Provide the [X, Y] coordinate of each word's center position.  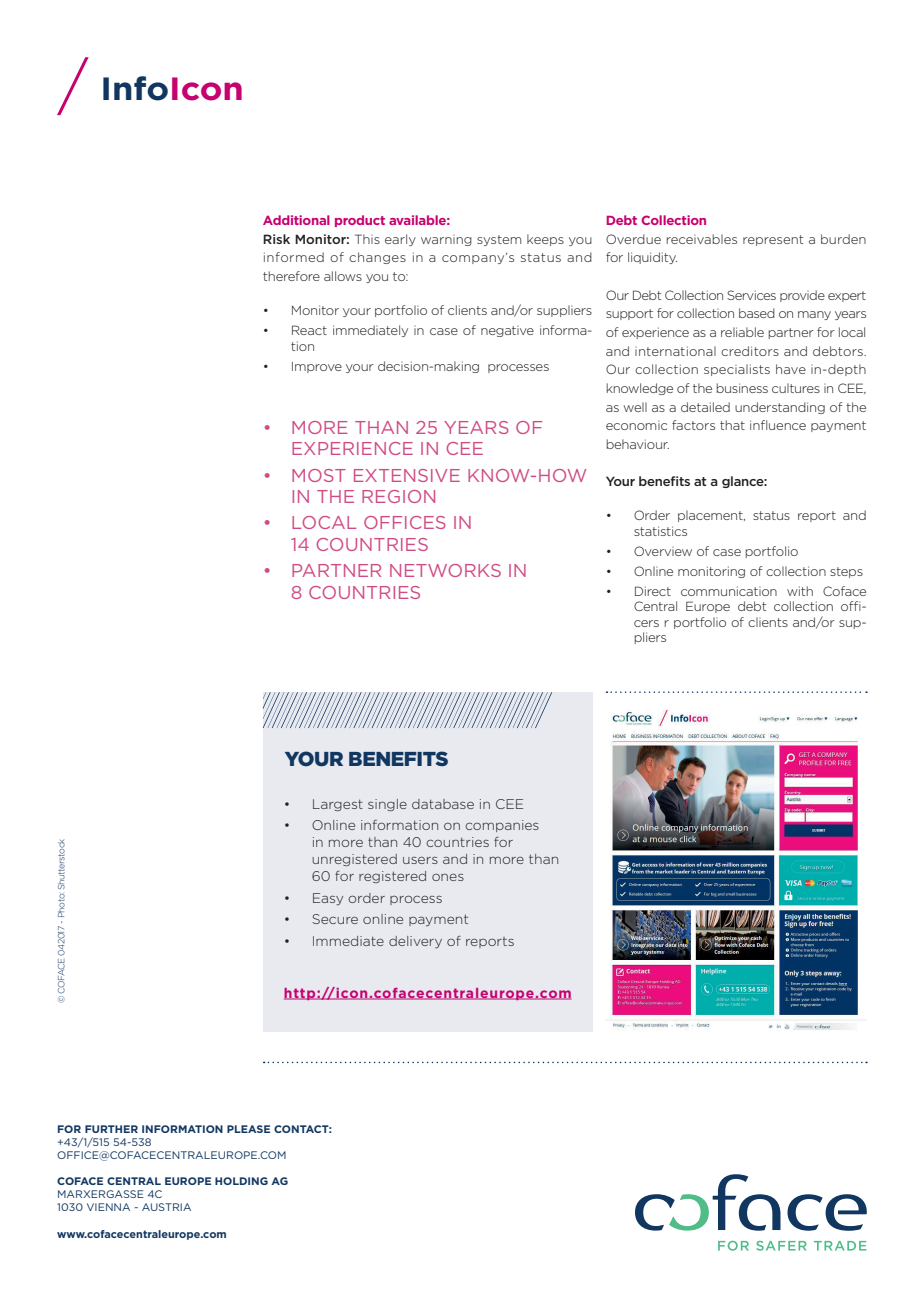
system [499, 240]
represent [773, 240]
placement [711, 516]
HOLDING [241, 1181]
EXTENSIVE [407, 475]
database [443, 804]
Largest [338, 805]
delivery [415, 942]
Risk [276, 239]
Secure [335, 919]
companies [502, 826]
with [800, 591]
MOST [319, 475]
